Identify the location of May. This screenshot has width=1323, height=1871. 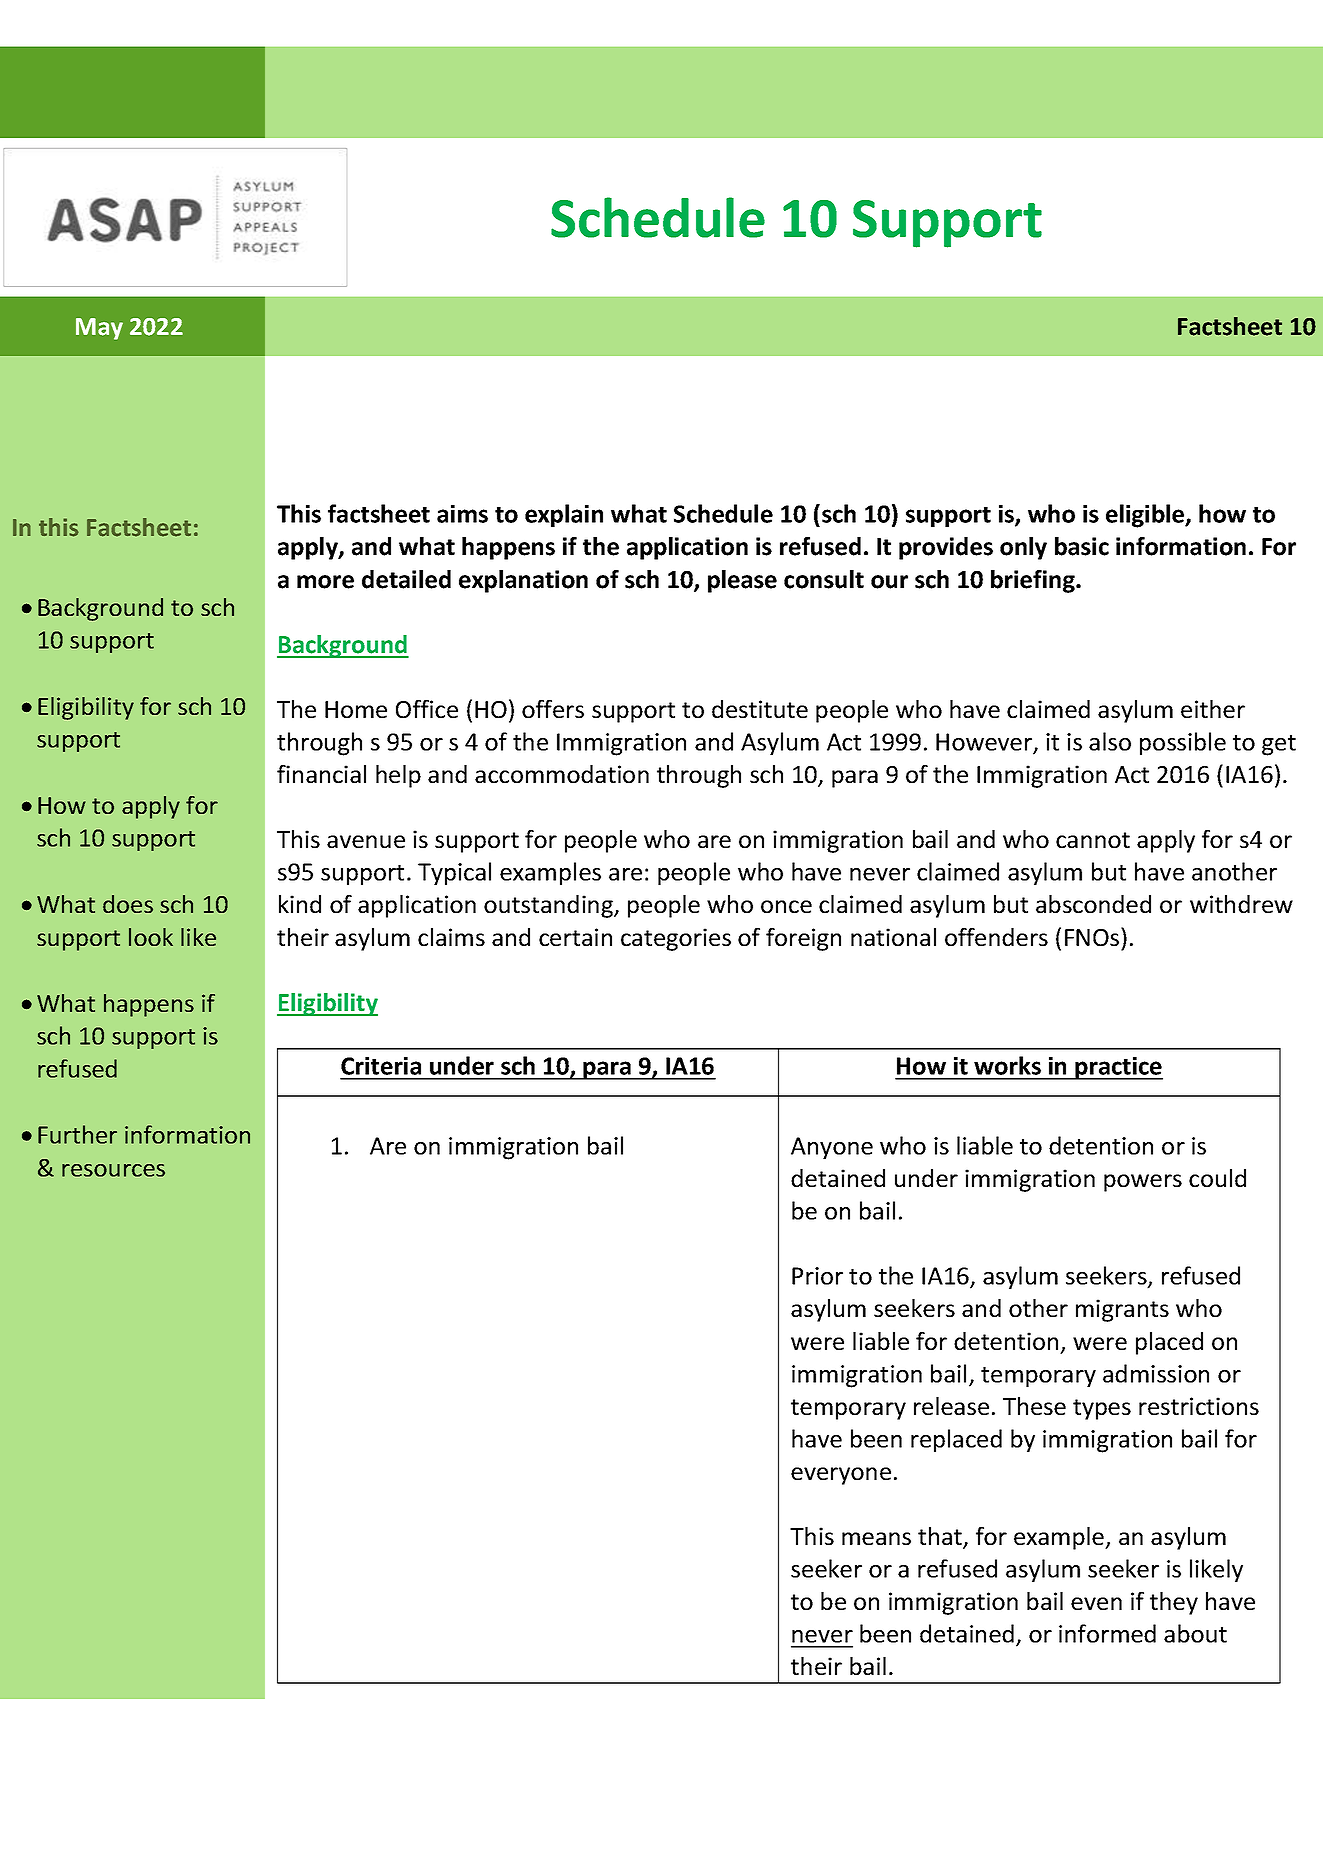
(99, 329).
